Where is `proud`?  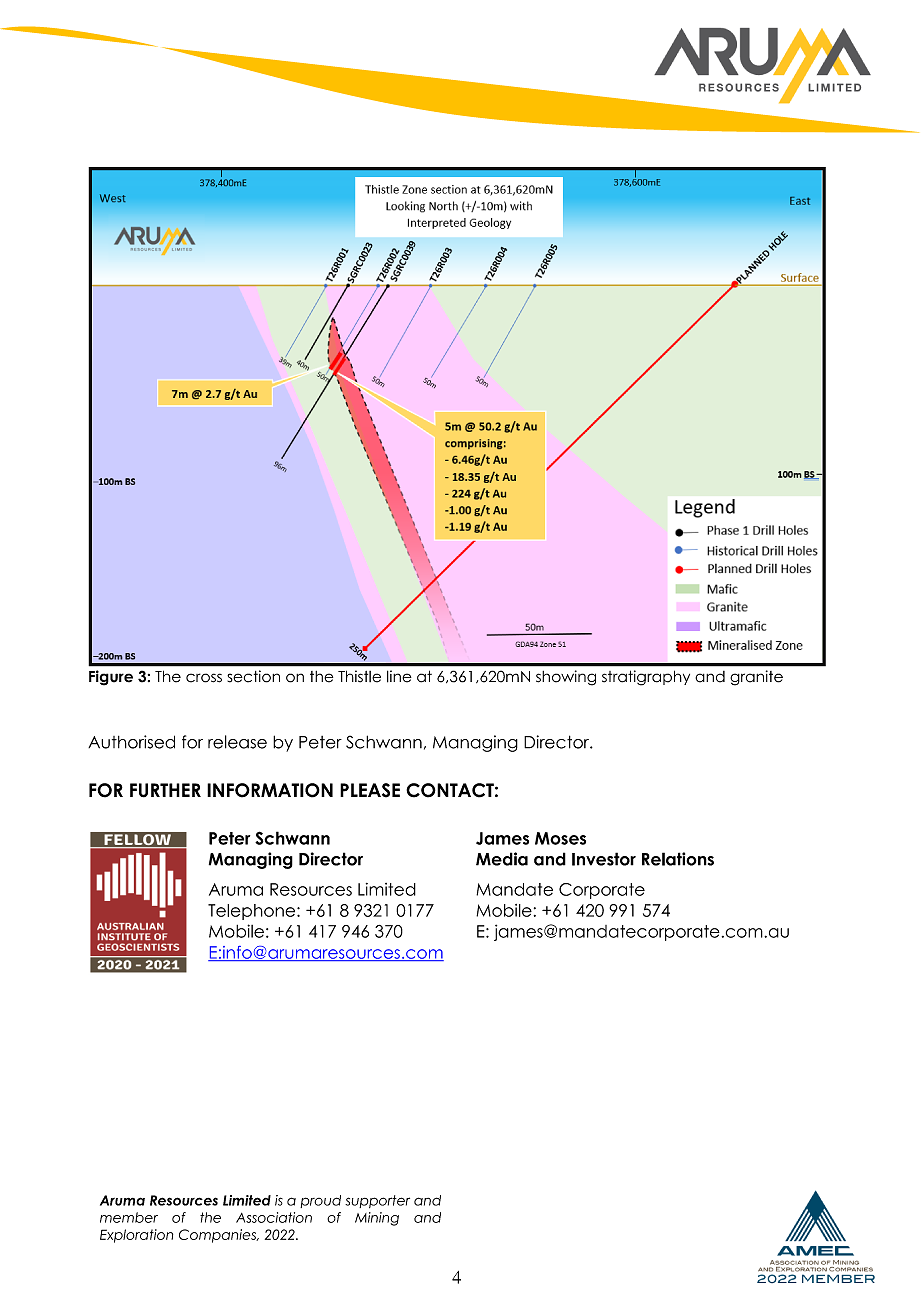
proud is located at coordinates (320, 1201).
